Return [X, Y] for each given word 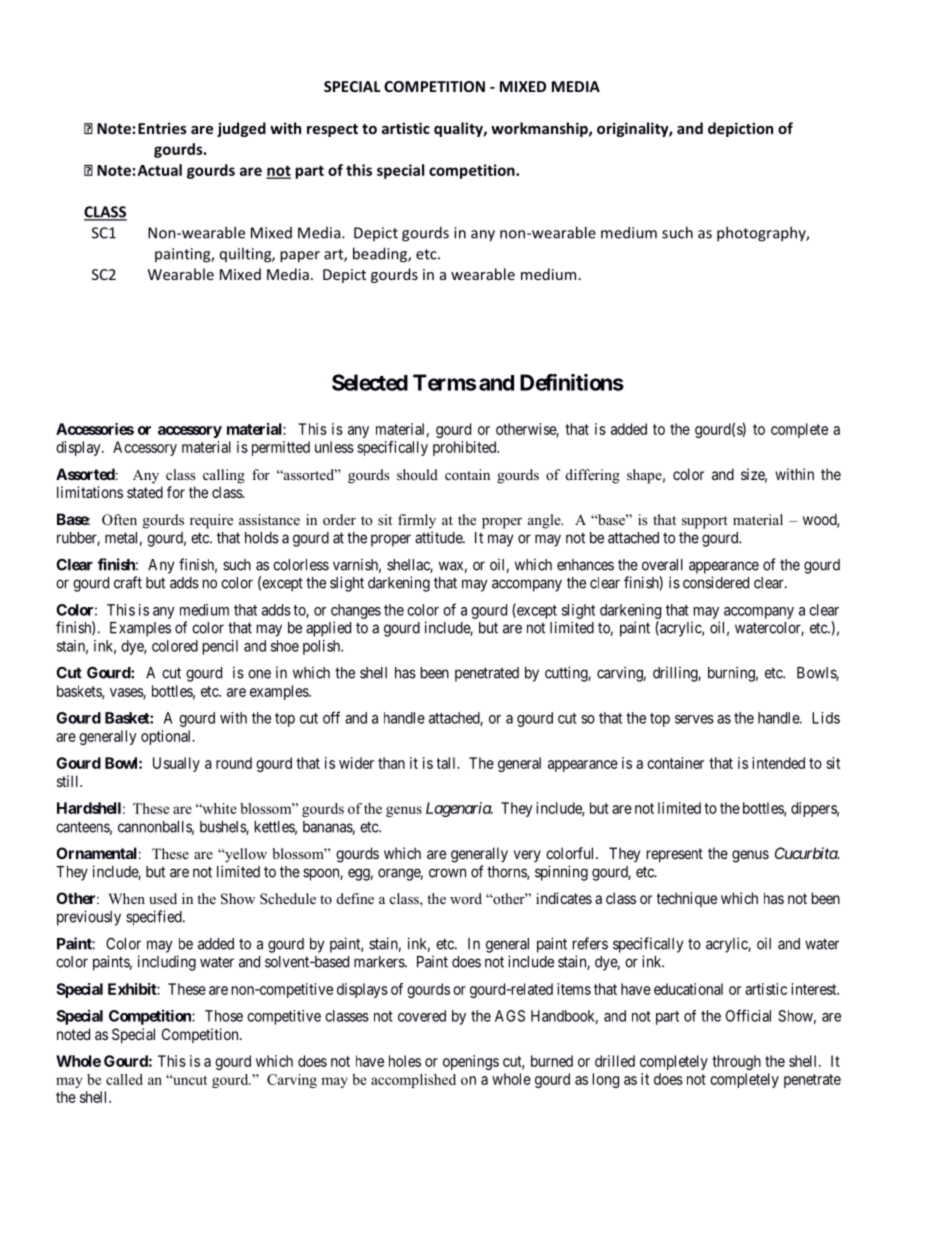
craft [128, 582]
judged [241, 129]
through [736, 1062]
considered [716, 582]
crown [447, 873]
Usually [176, 764]
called [124, 1079]
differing [593, 476]
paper [300, 257]
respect [332, 130]
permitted [281, 448]
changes [356, 611]
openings [471, 1062]
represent [675, 855]
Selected [370, 382]
